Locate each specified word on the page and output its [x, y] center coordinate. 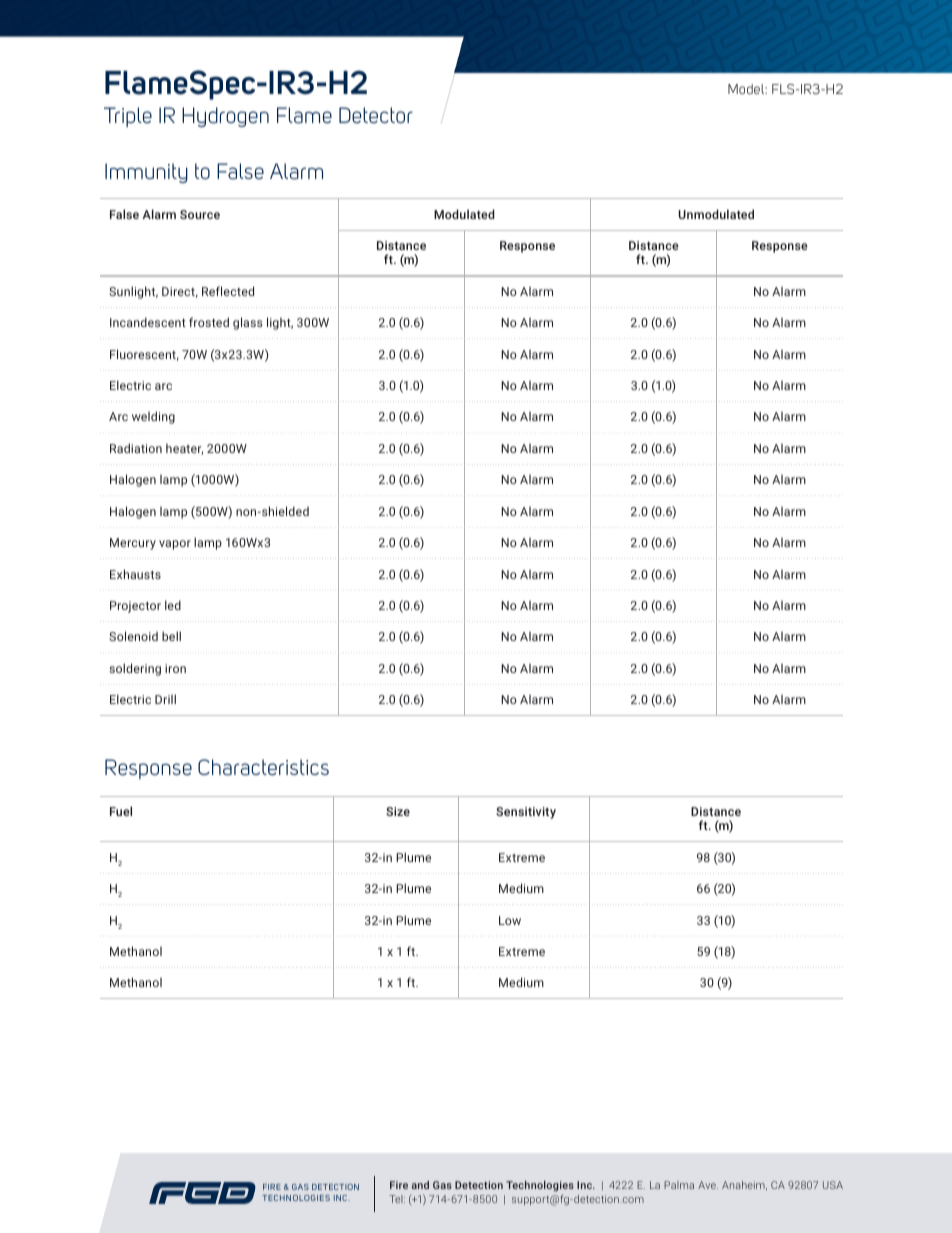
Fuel [121, 811]
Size [398, 811]
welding [153, 417]
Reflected [228, 291]
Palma [679, 1185]
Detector [376, 115]
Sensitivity [526, 813]
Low [510, 920]
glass [248, 323]
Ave [708, 1185]
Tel [397, 1199]
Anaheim [744, 1185]
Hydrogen [225, 117]
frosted [209, 322]
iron [175, 668]
